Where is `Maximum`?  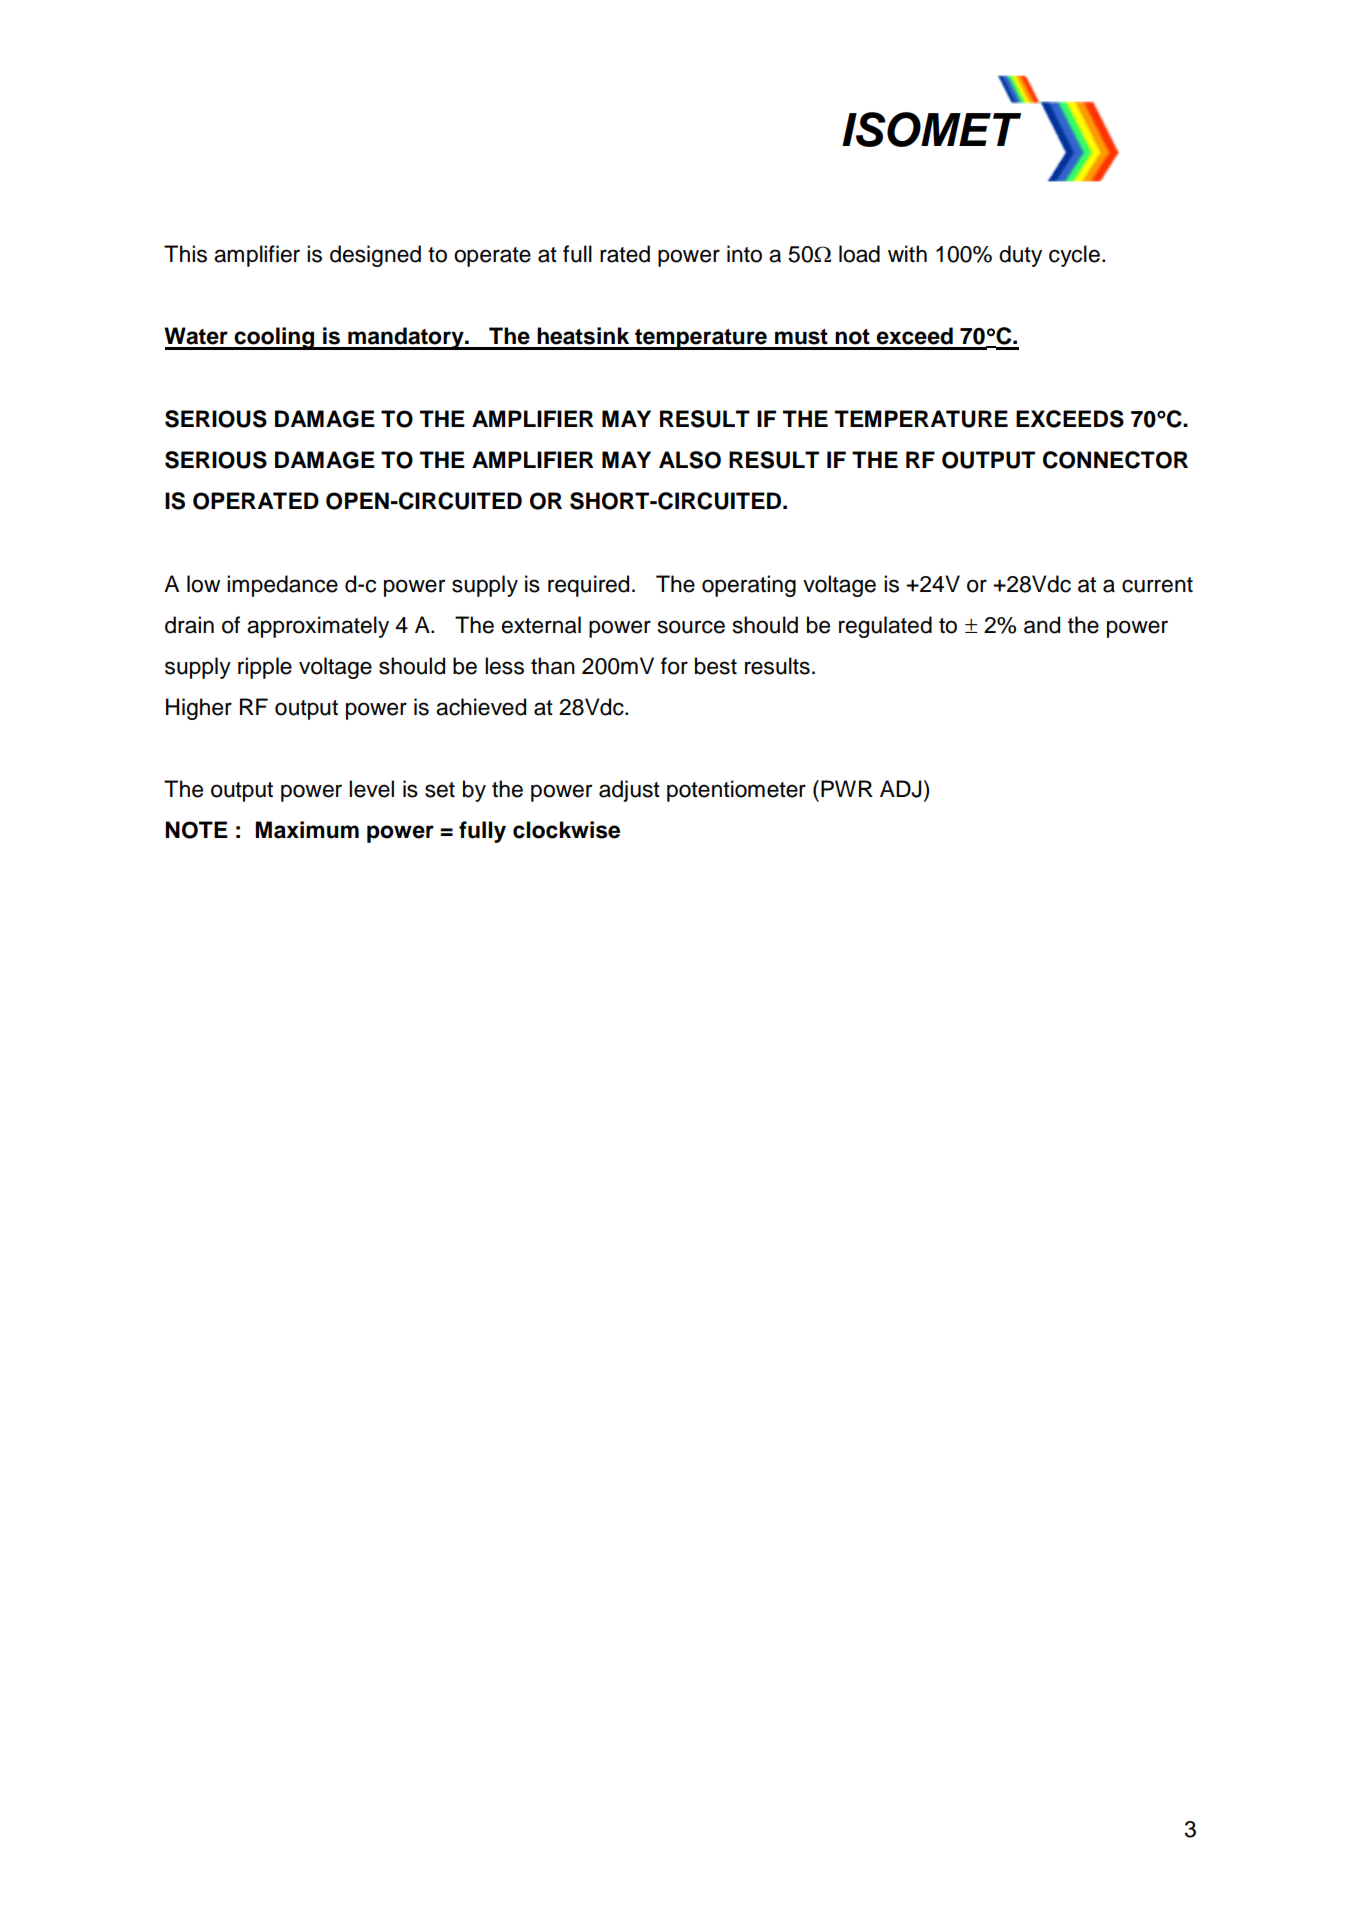 Maximum is located at coordinates (307, 830).
